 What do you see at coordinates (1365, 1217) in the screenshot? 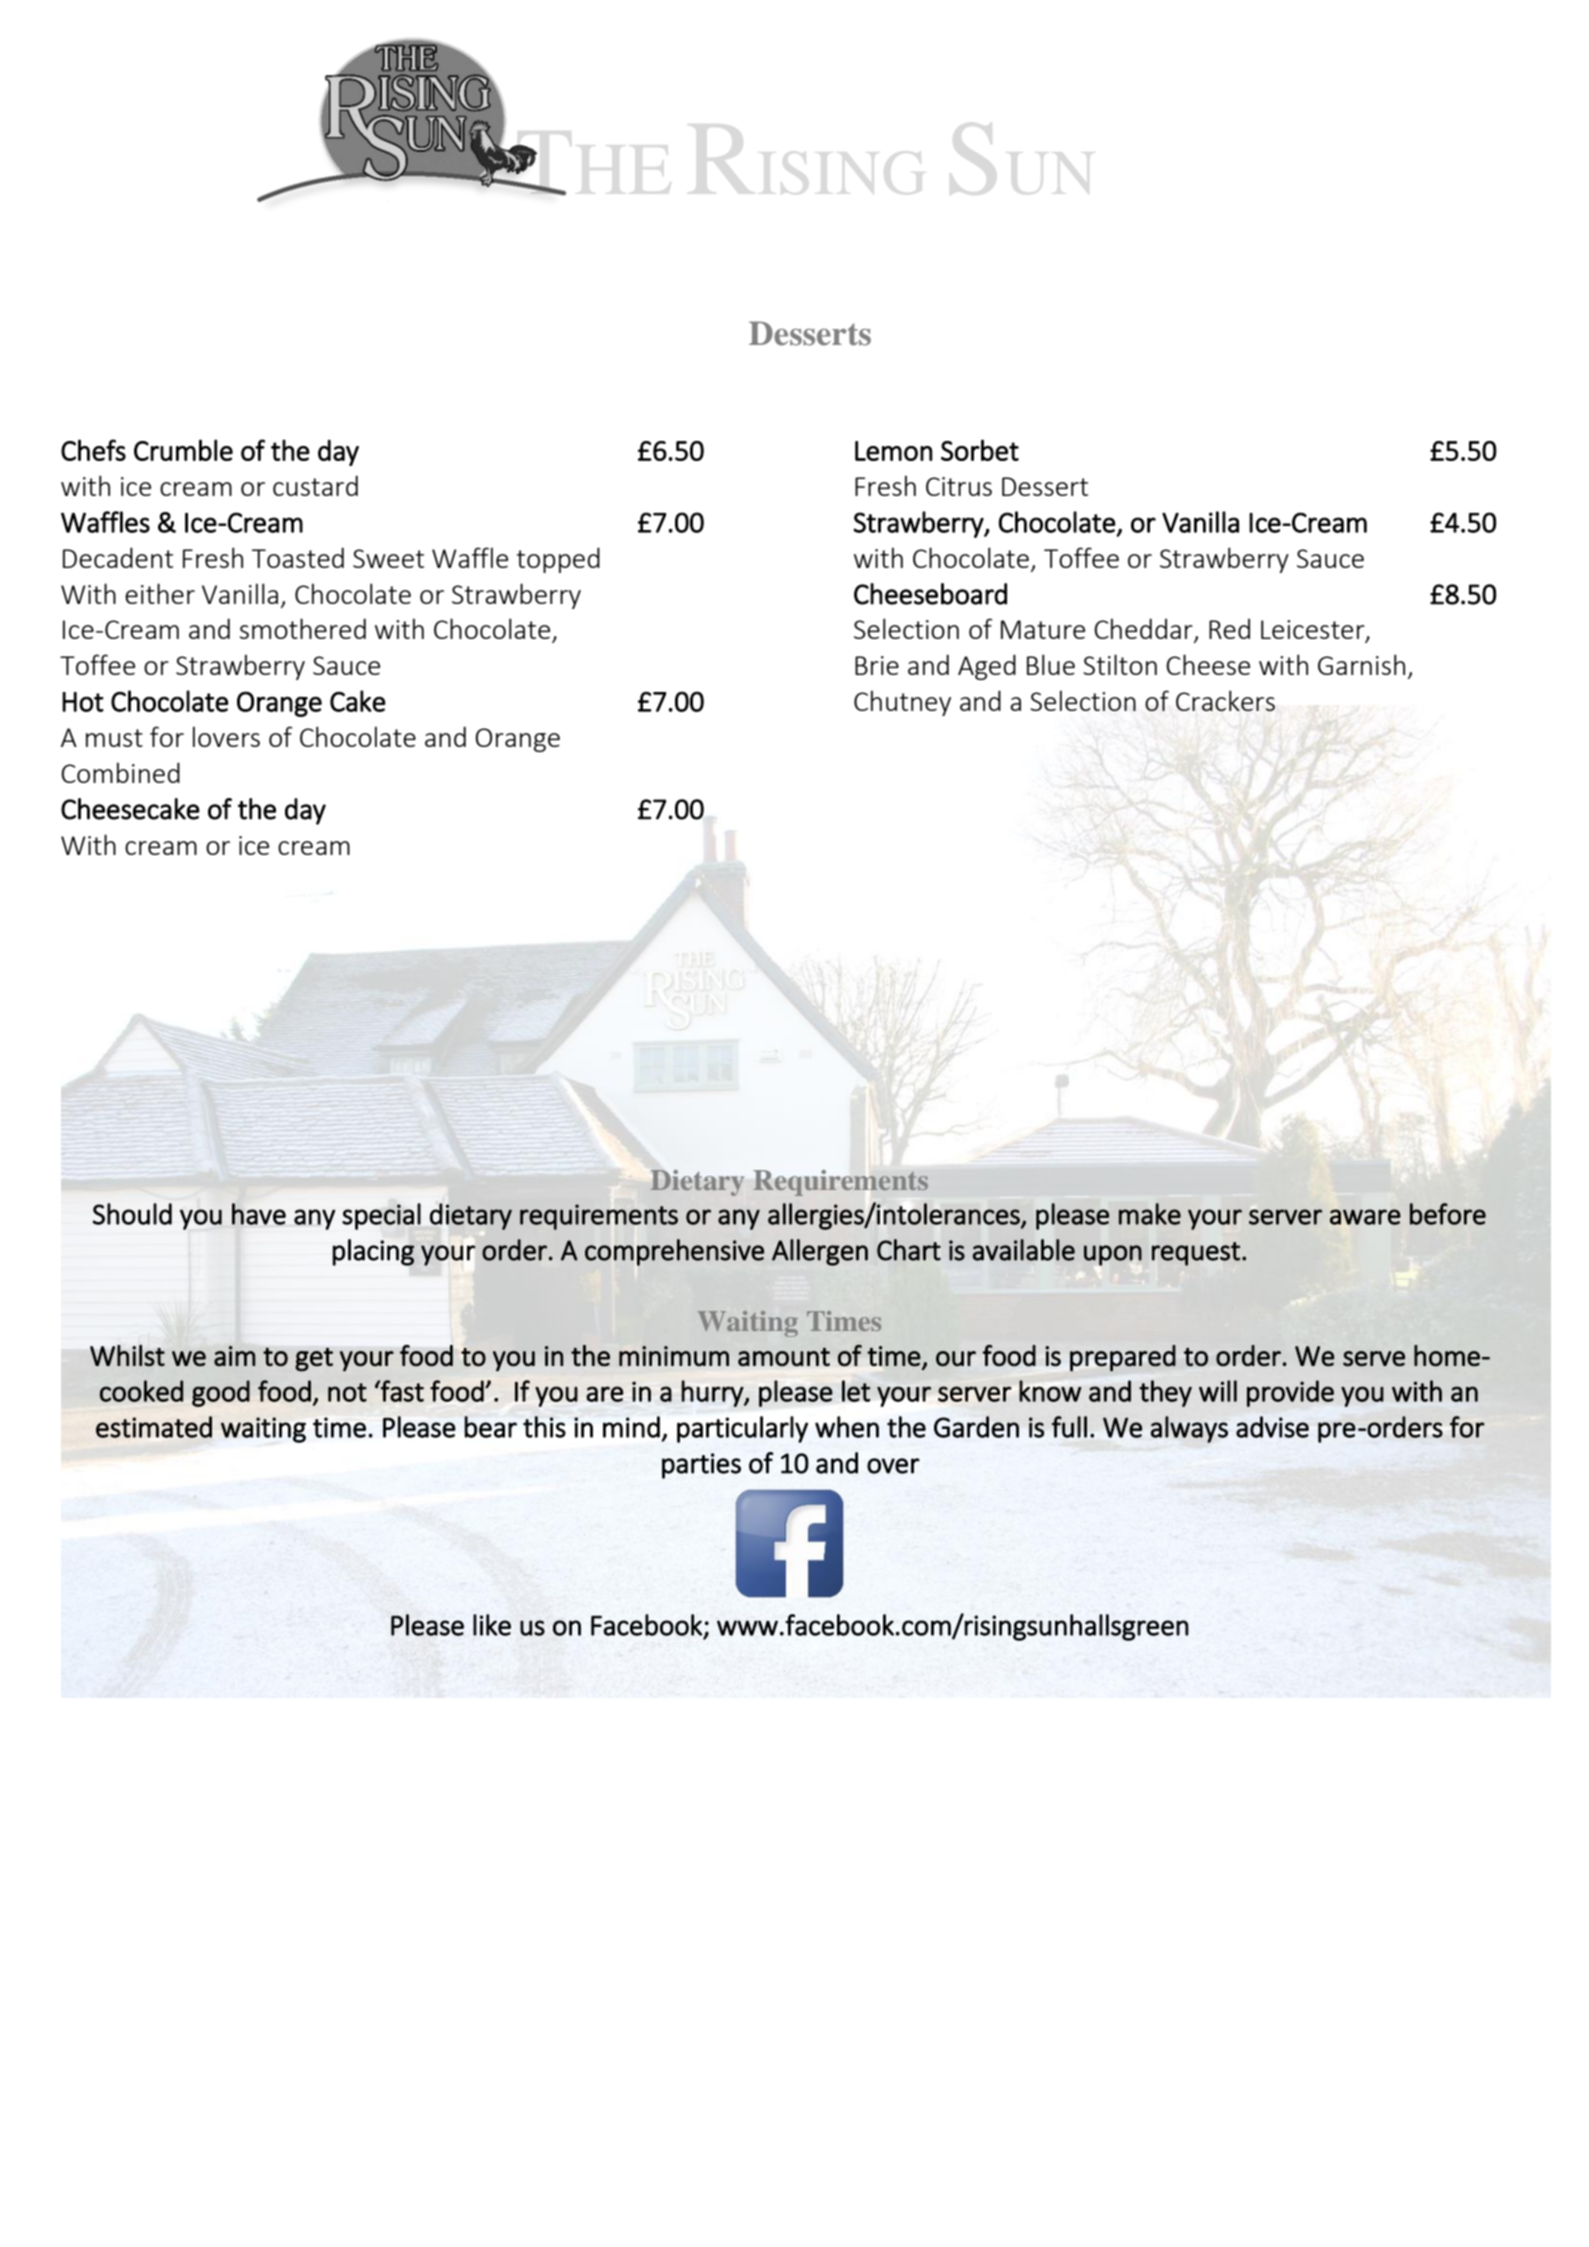
I see `aware` at bounding box center [1365, 1217].
